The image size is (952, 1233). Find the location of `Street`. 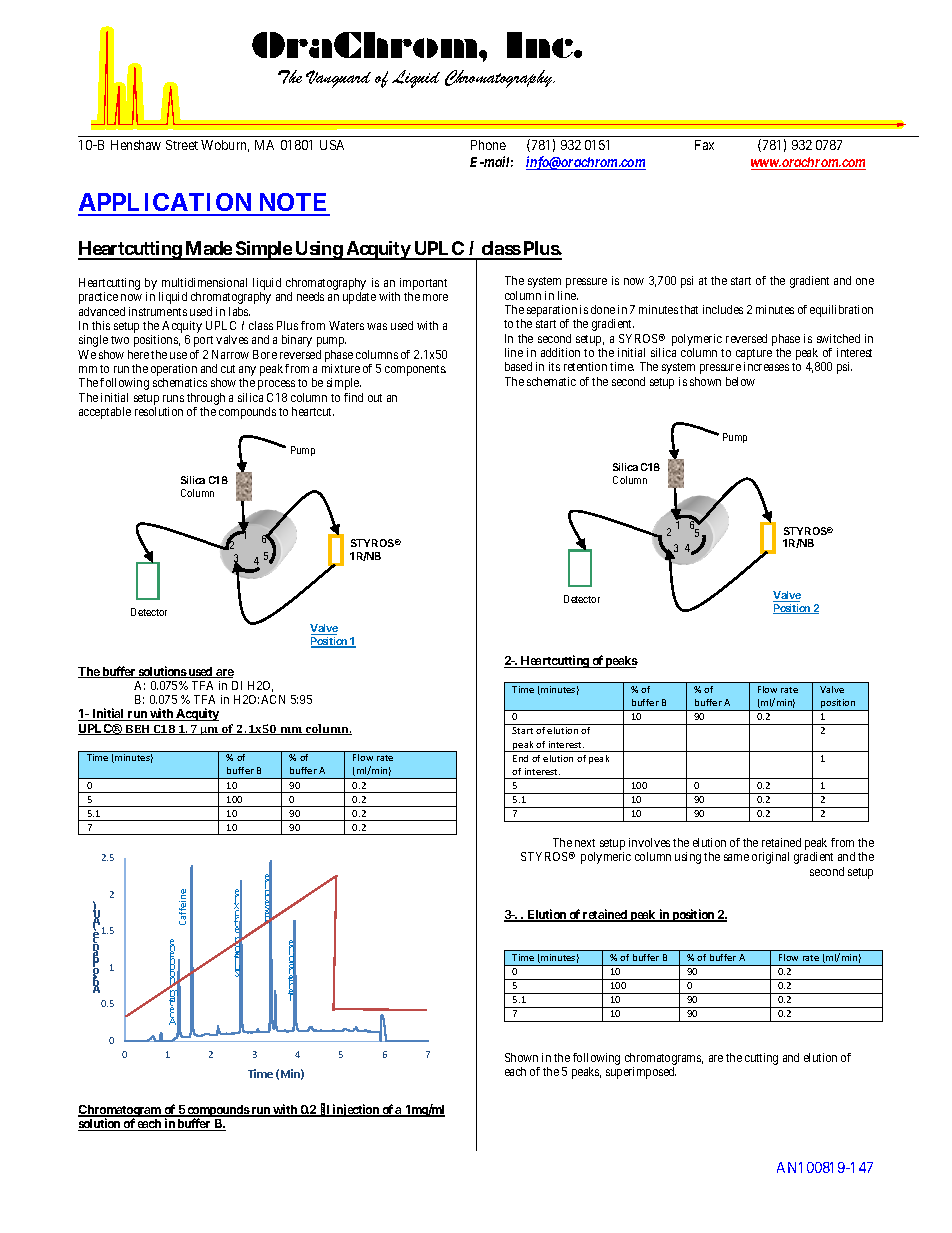

Street is located at coordinates (182, 145).
